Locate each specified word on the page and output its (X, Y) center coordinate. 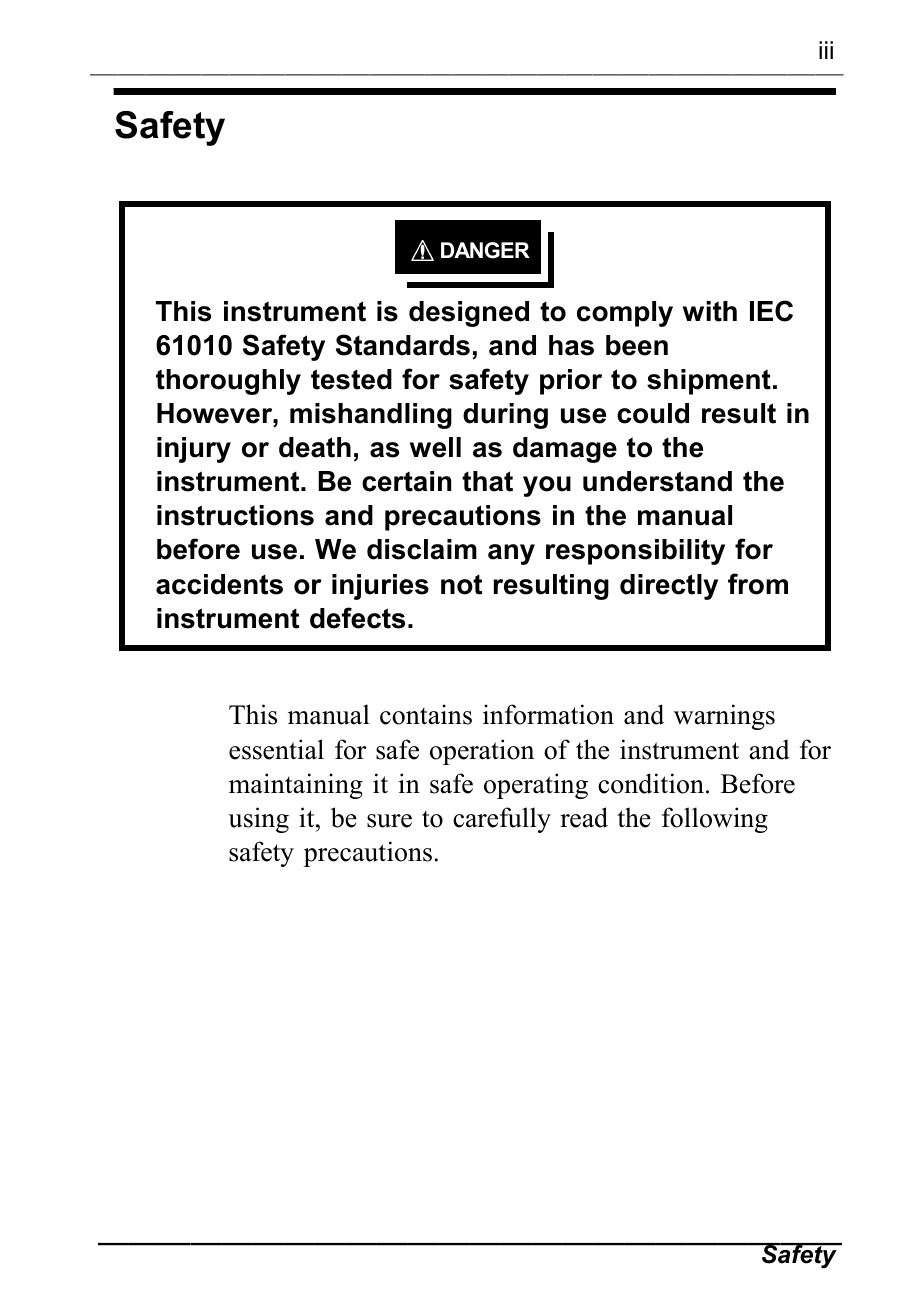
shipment (709, 382)
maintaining (296, 786)
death (315, 447)
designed (469, 314)
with (710, 311)
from (758, 584)
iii (826, 50)
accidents (219, 584)
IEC (771, 311)
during (505, 416)
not (461, 585)
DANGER (485, 250)
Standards (403, 345)
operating (536, 786)
